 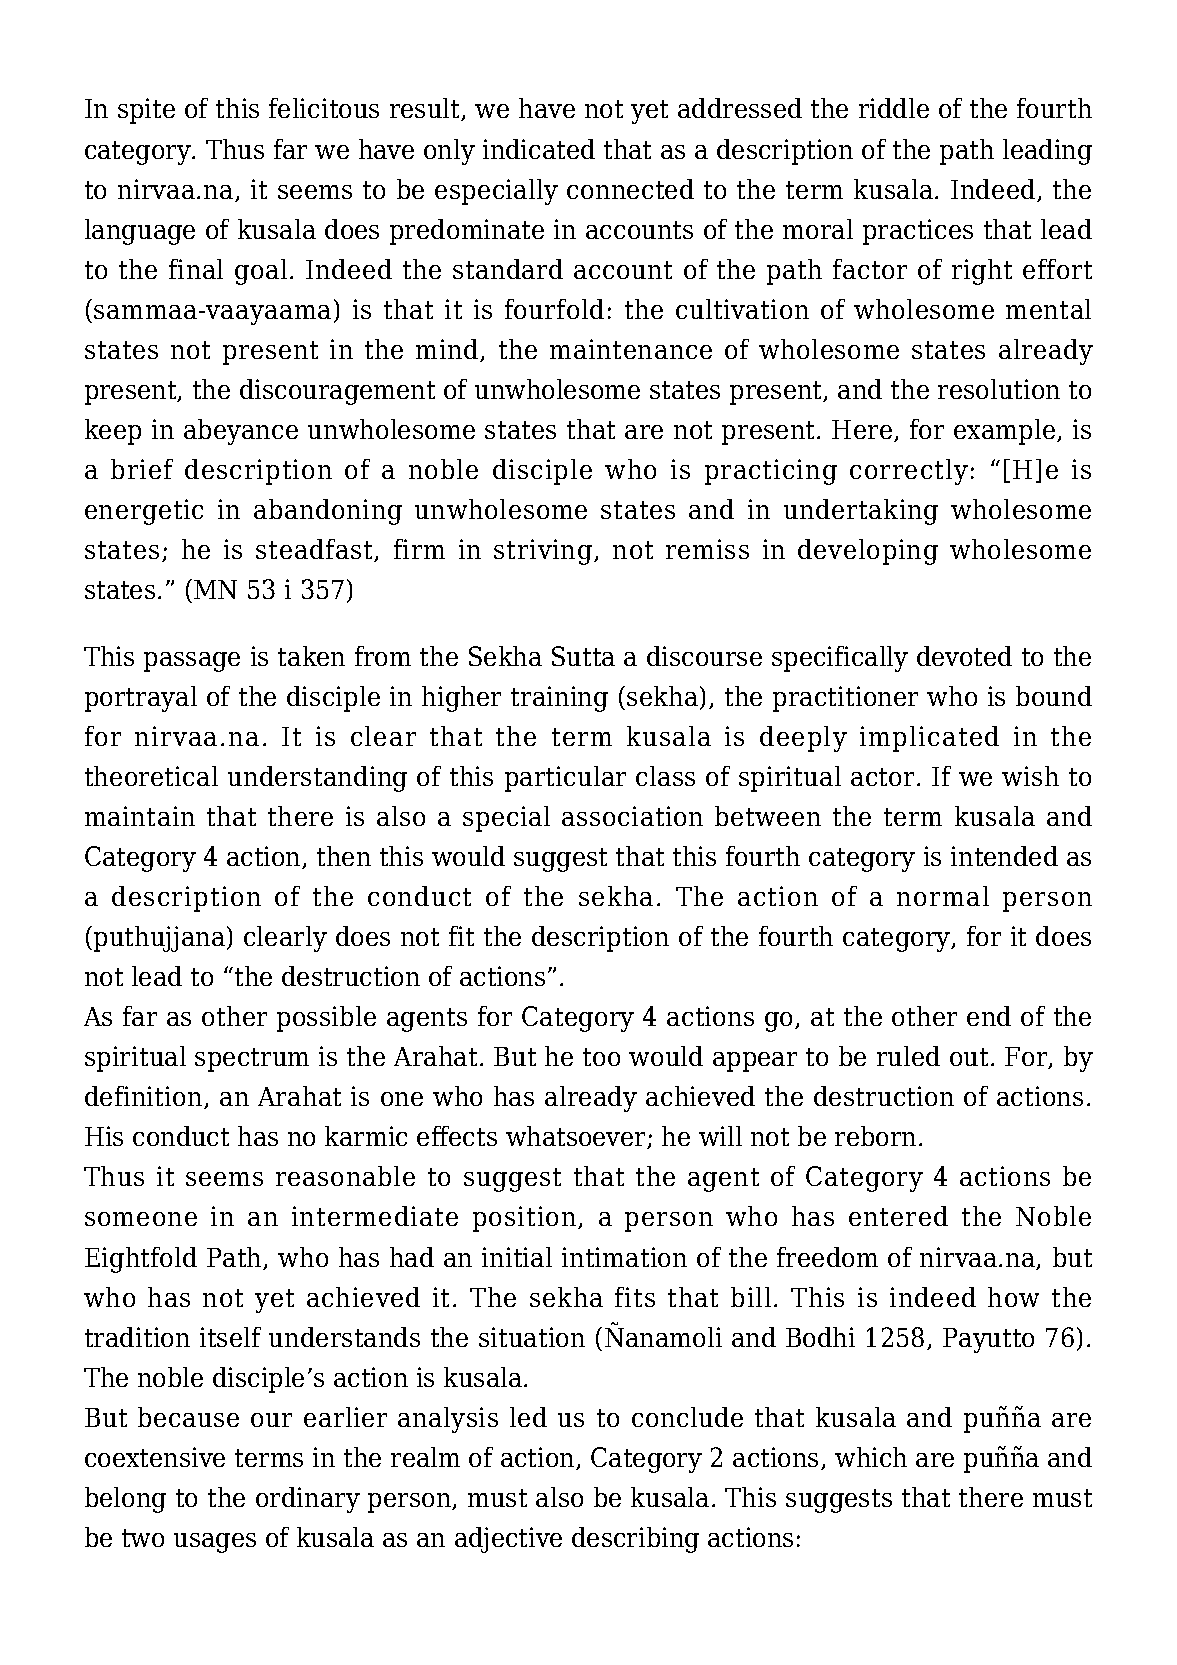 What do you see at coordinates (1004, 856) in the screenshot?
I see `intended` at bounding box center [1004, 856].
